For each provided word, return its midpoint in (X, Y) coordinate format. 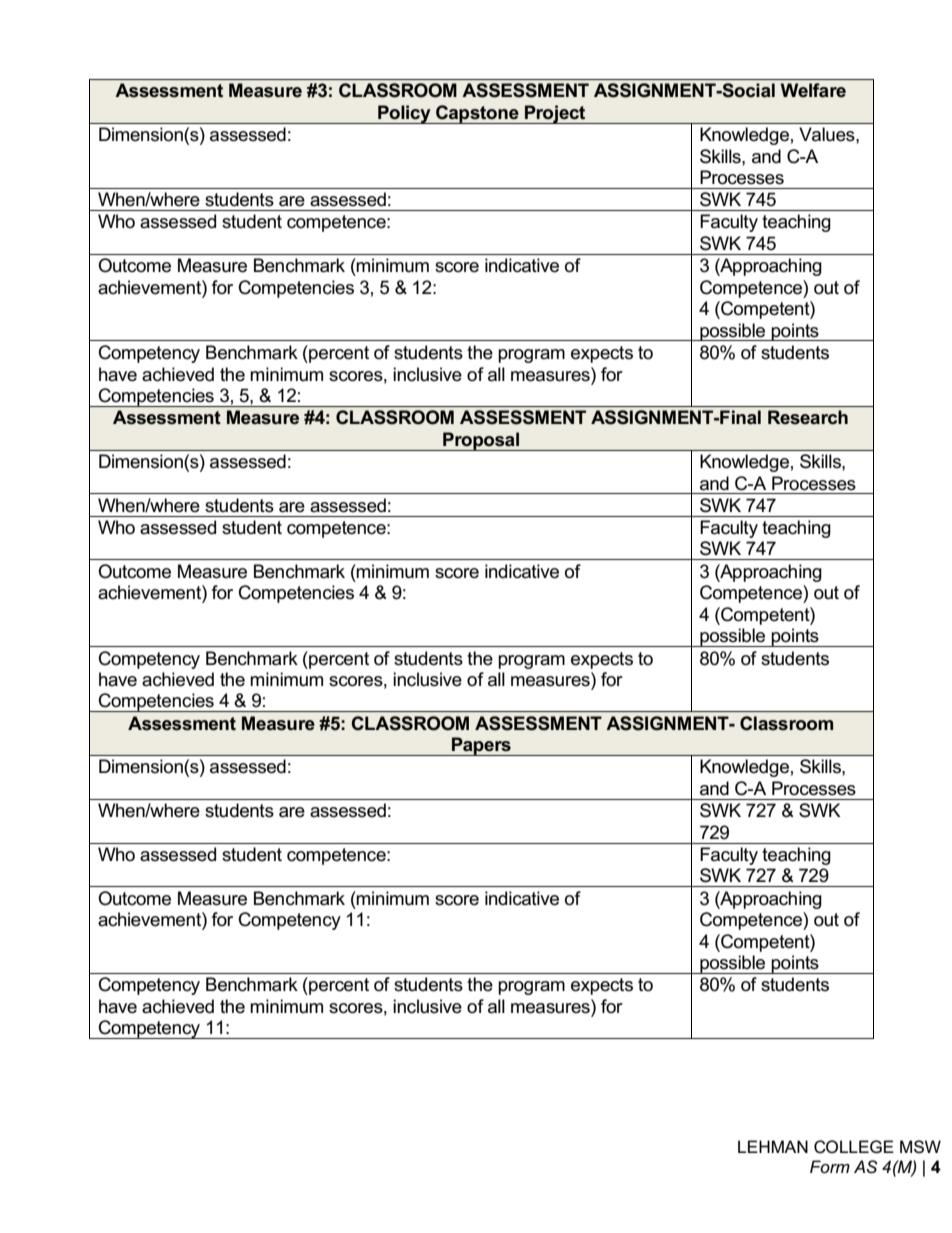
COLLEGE (854, 1147)
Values (828, 134)
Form (830, 1166)
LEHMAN (773, 1146)
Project (555, 114)
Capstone (477, 114)
